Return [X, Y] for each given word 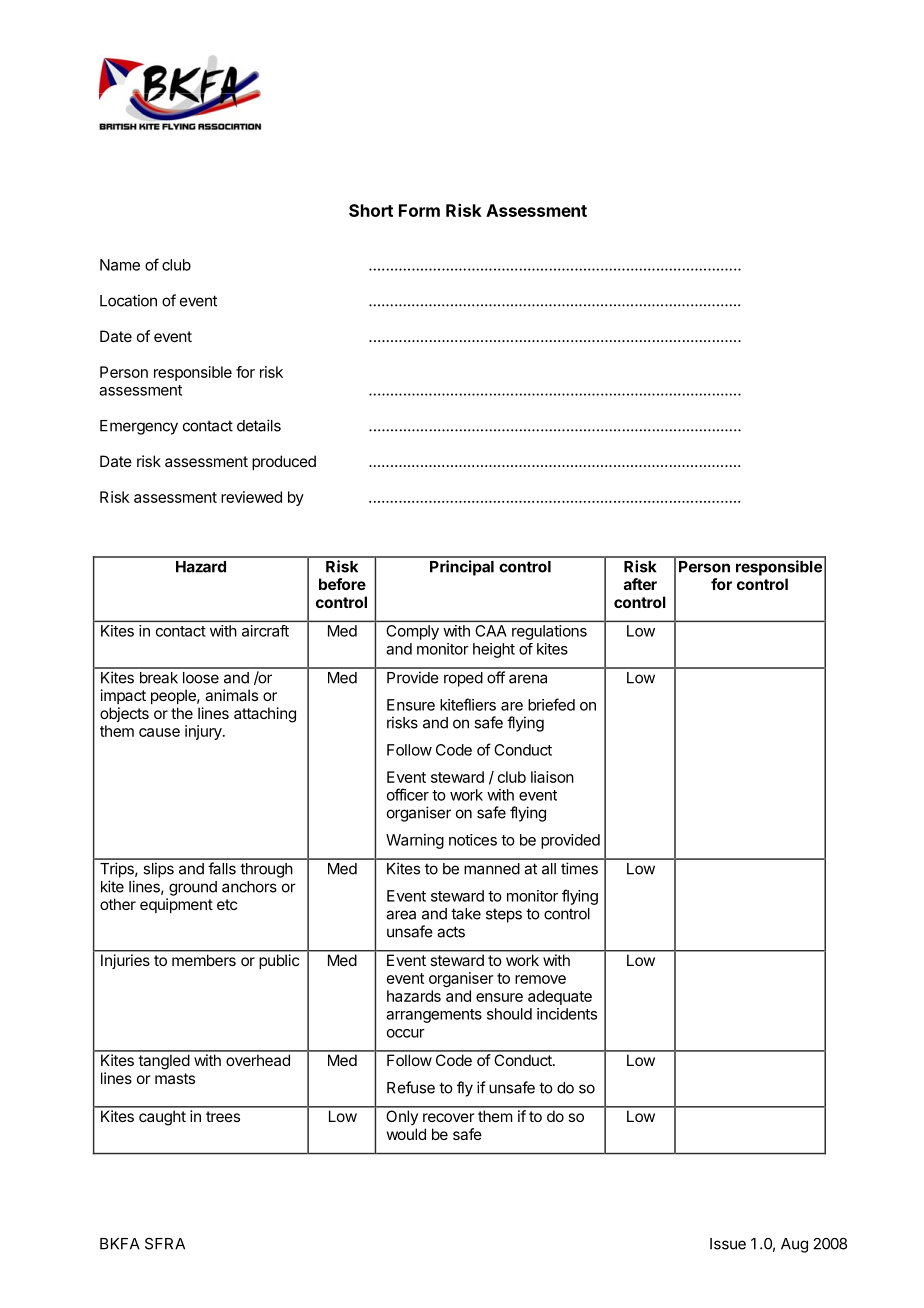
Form [419, 210]
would [406, 1134]
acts [451, 932]
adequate [560, 997]
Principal [462, 568]
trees [223, 1116]
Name [120, 265]
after [640, 584]
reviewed [251, 497]
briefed [551, 704]
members [204, 960]
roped [463, 679]
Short [371, 210]
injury [204, 732]
